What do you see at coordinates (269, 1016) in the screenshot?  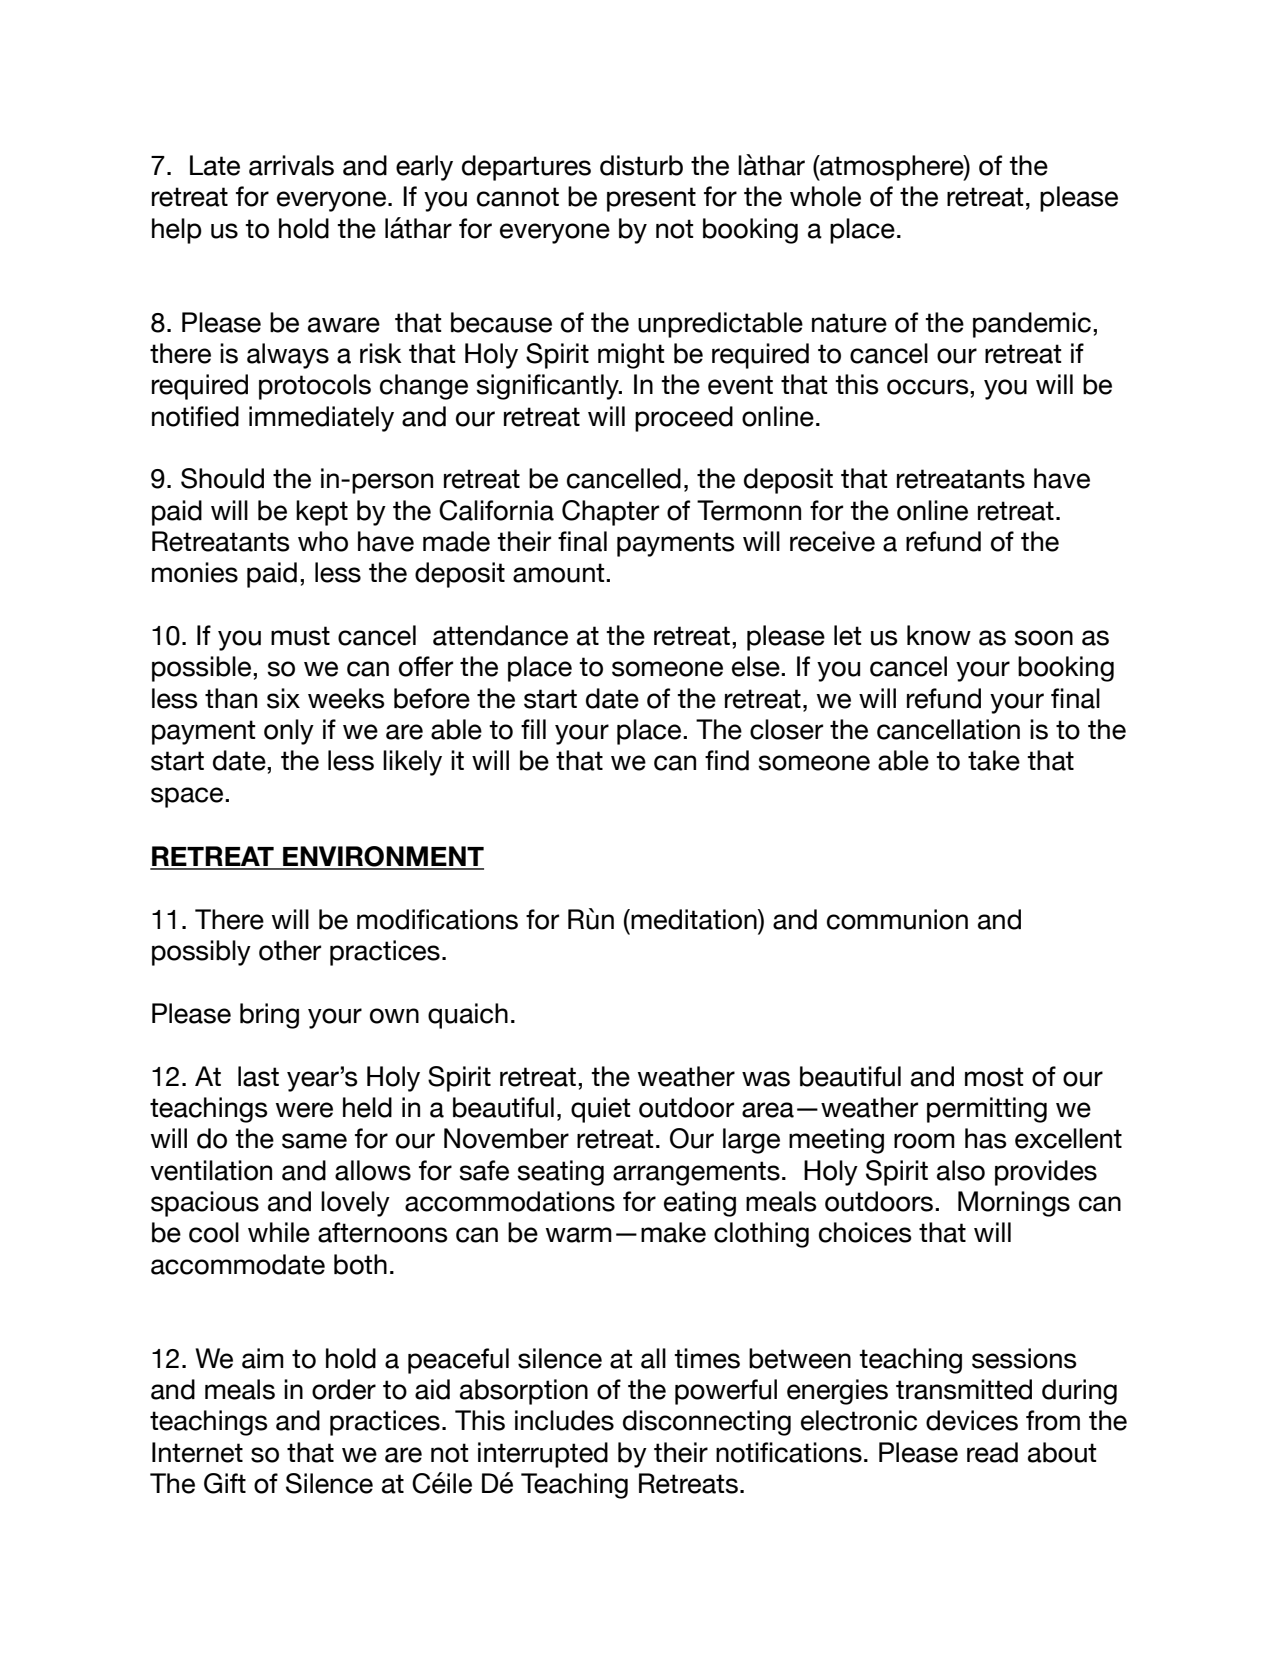 I see `bring` at bounding box center [269, 1016].
